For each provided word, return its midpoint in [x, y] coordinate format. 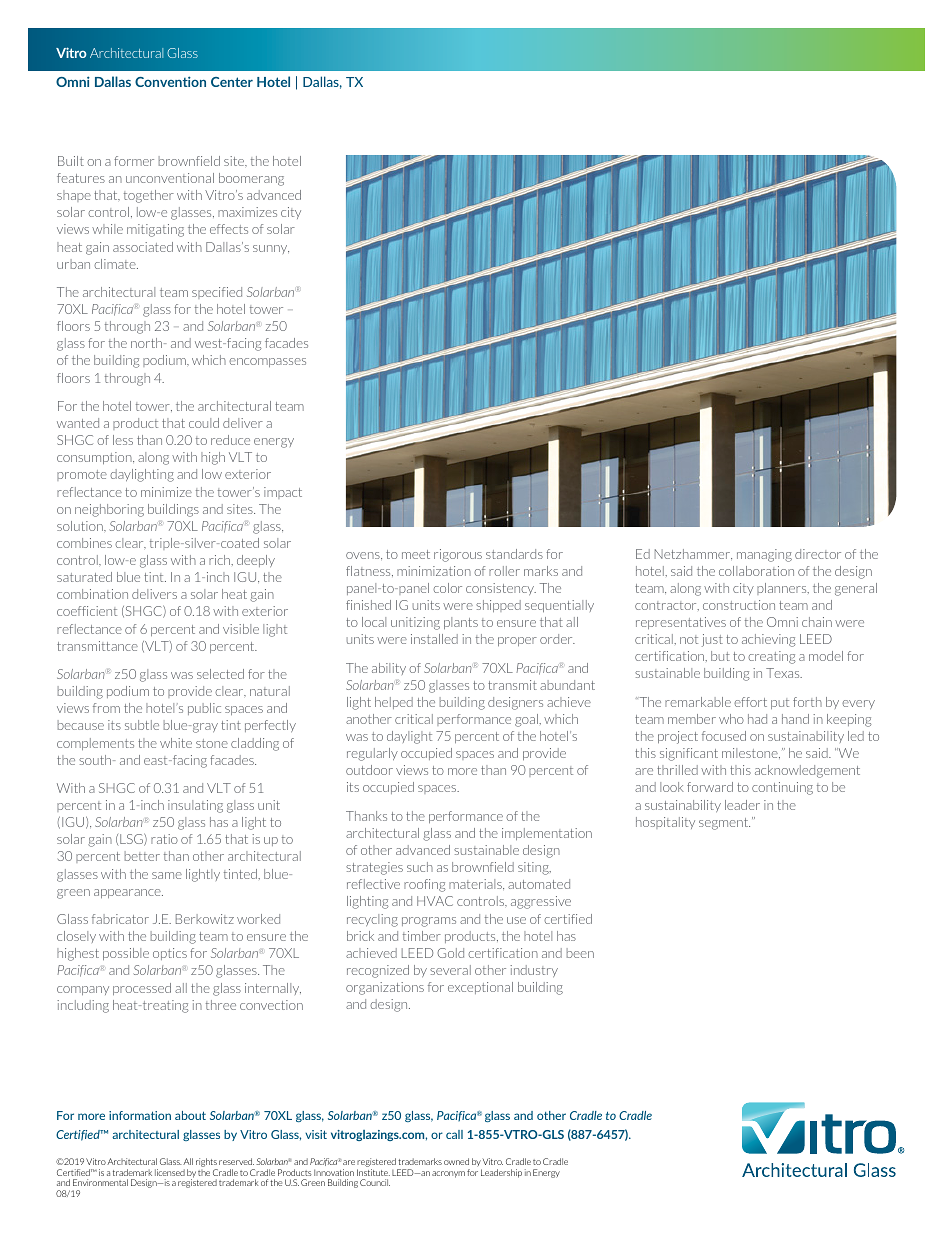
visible [241, 629]
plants [461, 623]
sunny [271, 249]
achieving [768, 640]
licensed [170, 1172]
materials [476, 884]
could [204, 423]
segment [724, 824]
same [167, 875]
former [134, 161]
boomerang [251, 179]
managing [764, 555]
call [454, 1134]
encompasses [267, 362]
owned [456, 1161]
